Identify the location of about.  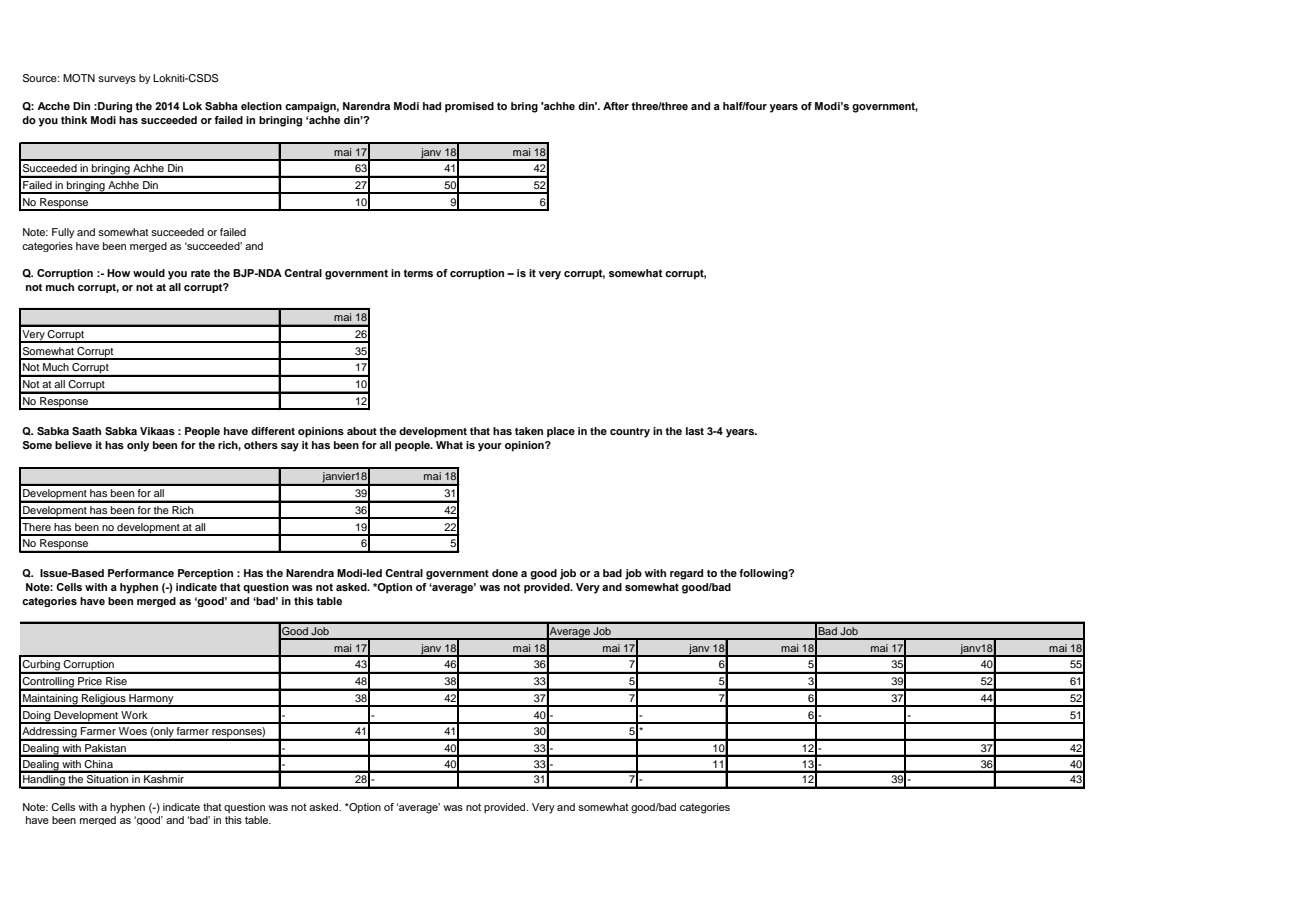
(362, 431).
